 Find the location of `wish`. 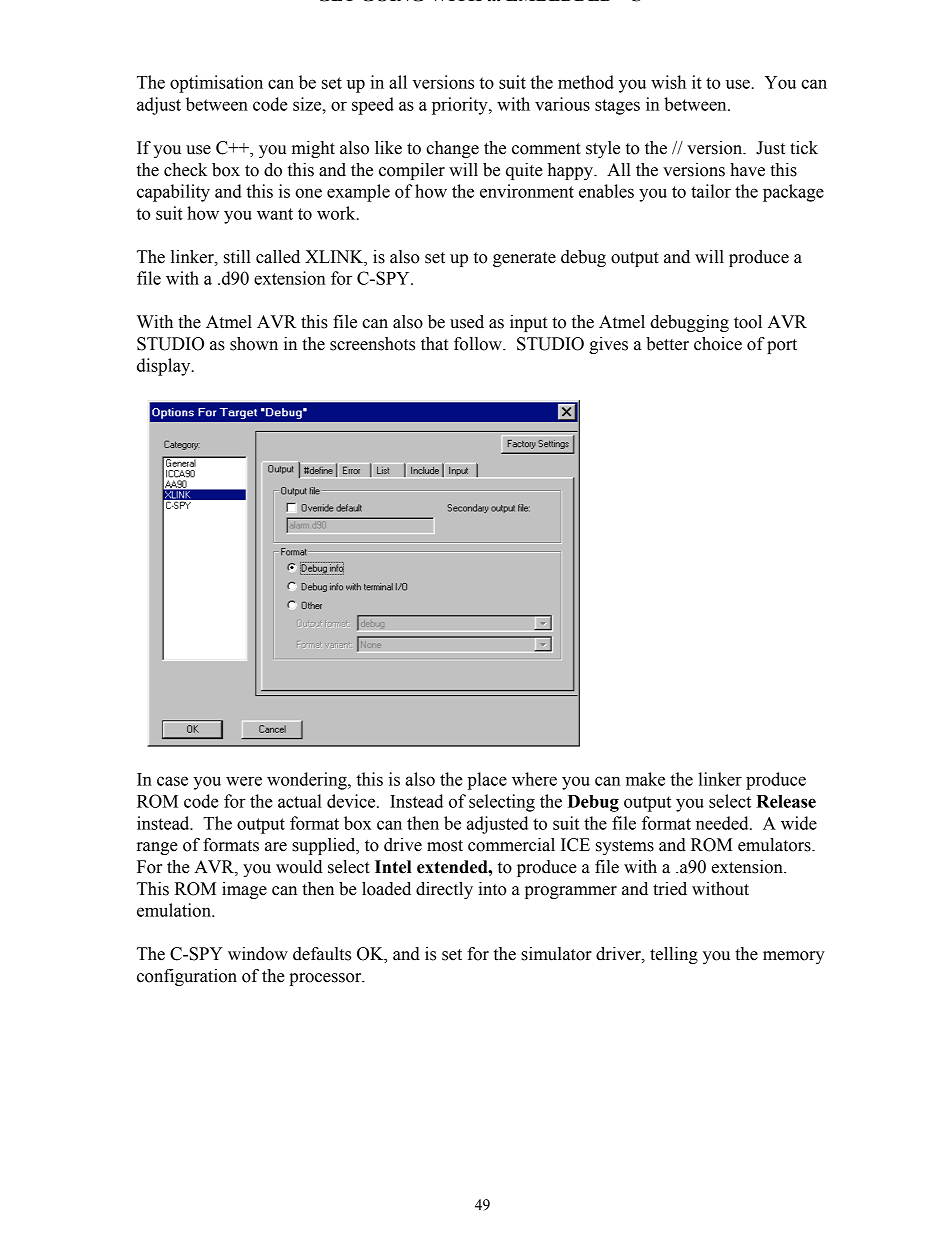

wish is located at coordinates (668, 82).
